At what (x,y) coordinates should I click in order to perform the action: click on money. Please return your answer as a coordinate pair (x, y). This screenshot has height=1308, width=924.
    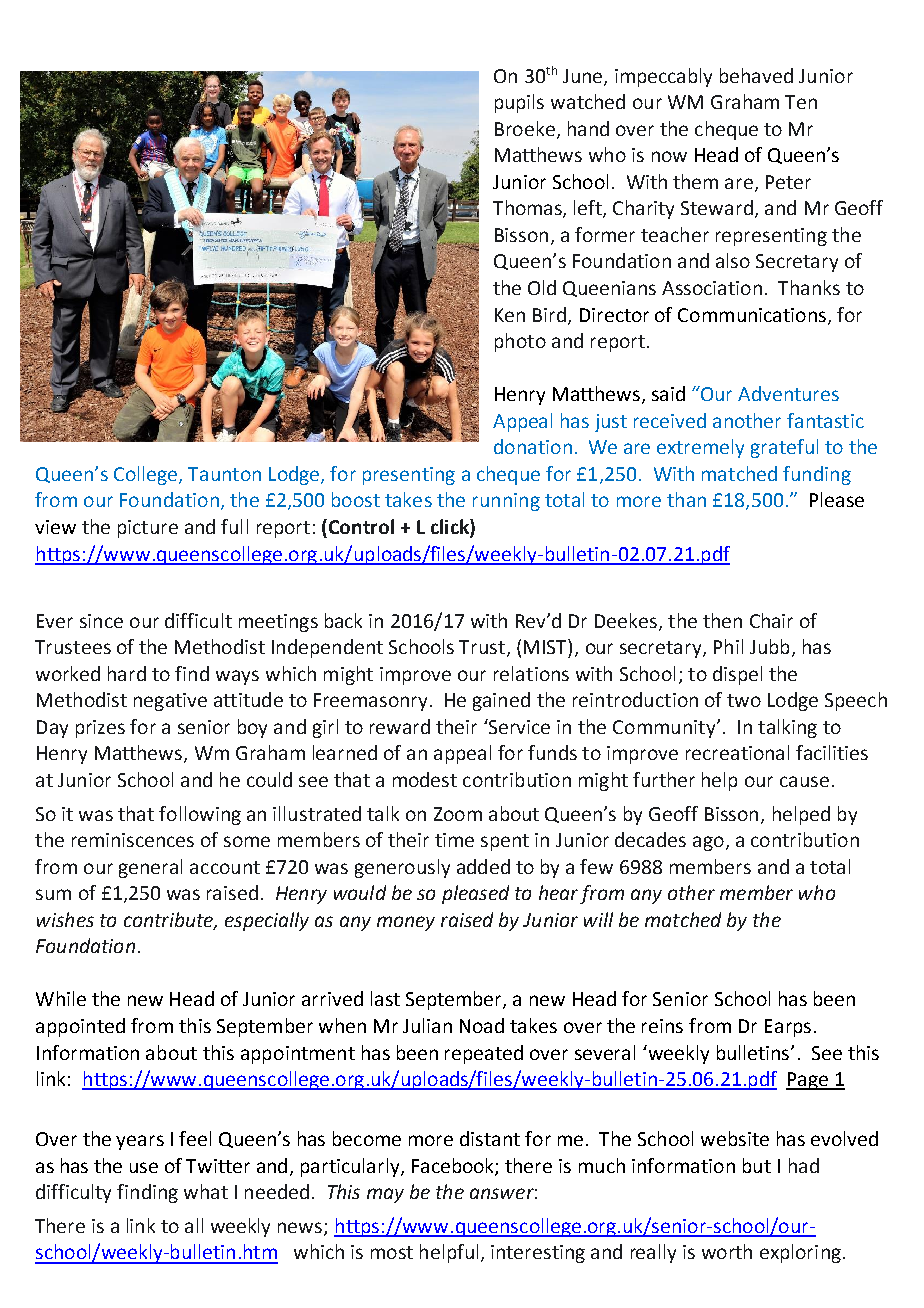
    Looking at the image, I should click on (406, 923).
